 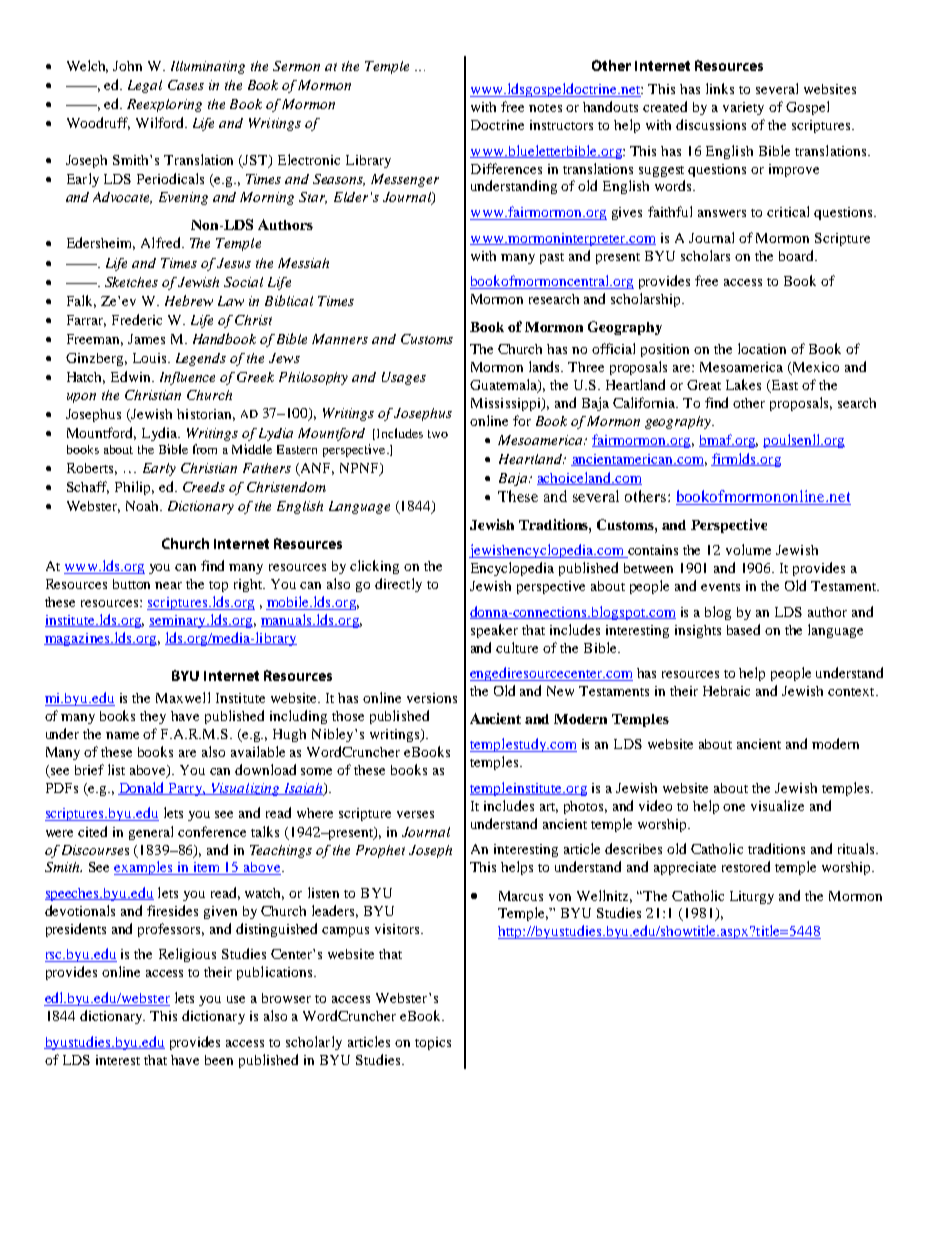 What do you see at coordinates (752, 897) in the screenshot?
I see `Liturgy` at bounding box center [752, 897].
